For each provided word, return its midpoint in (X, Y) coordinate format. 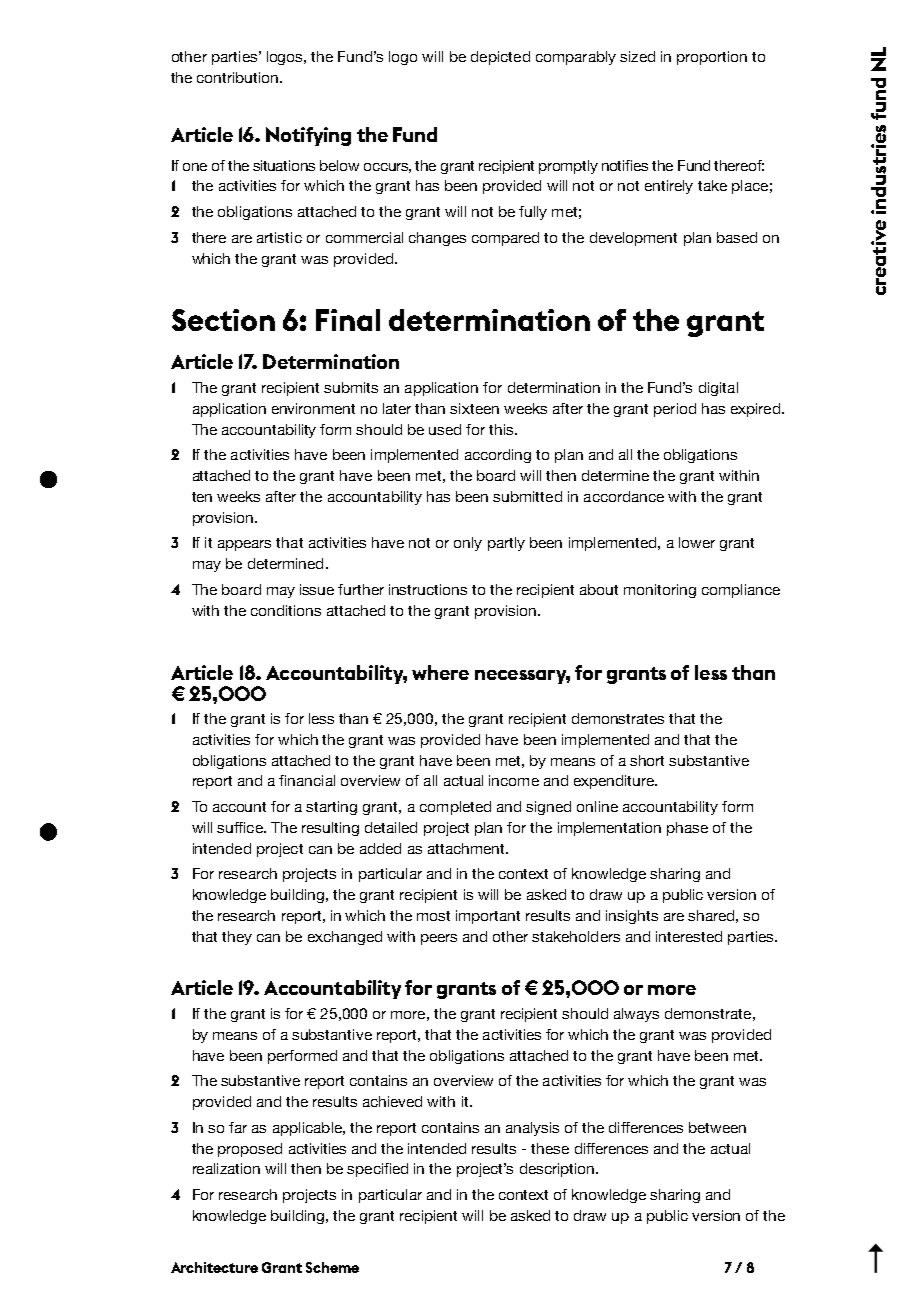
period (675, 410)
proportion (712, 58)
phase (687, 829)
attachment (467, 848)
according (498, 456)
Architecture (214, 1267)
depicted (500, 58)
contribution (239, 77)
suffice (241, 827)
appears (244, 545)
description (558, 1170)
